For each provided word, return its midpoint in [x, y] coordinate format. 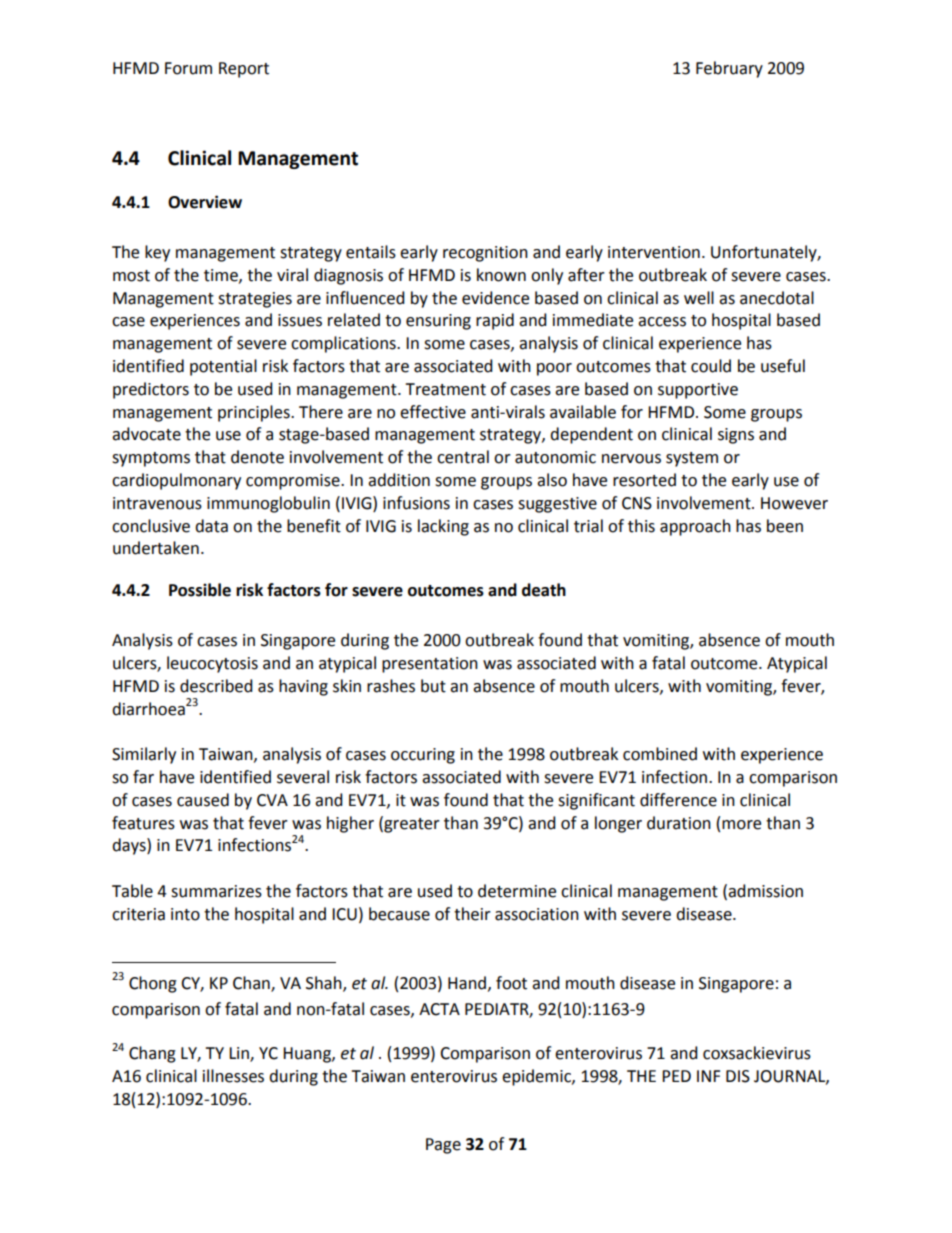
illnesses [233, 1076]
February [729, 69]
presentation [430, 665]
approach [695, 527]
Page [443, 1146]
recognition [485, 254]
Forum [188, 68]
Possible [200, 590]
